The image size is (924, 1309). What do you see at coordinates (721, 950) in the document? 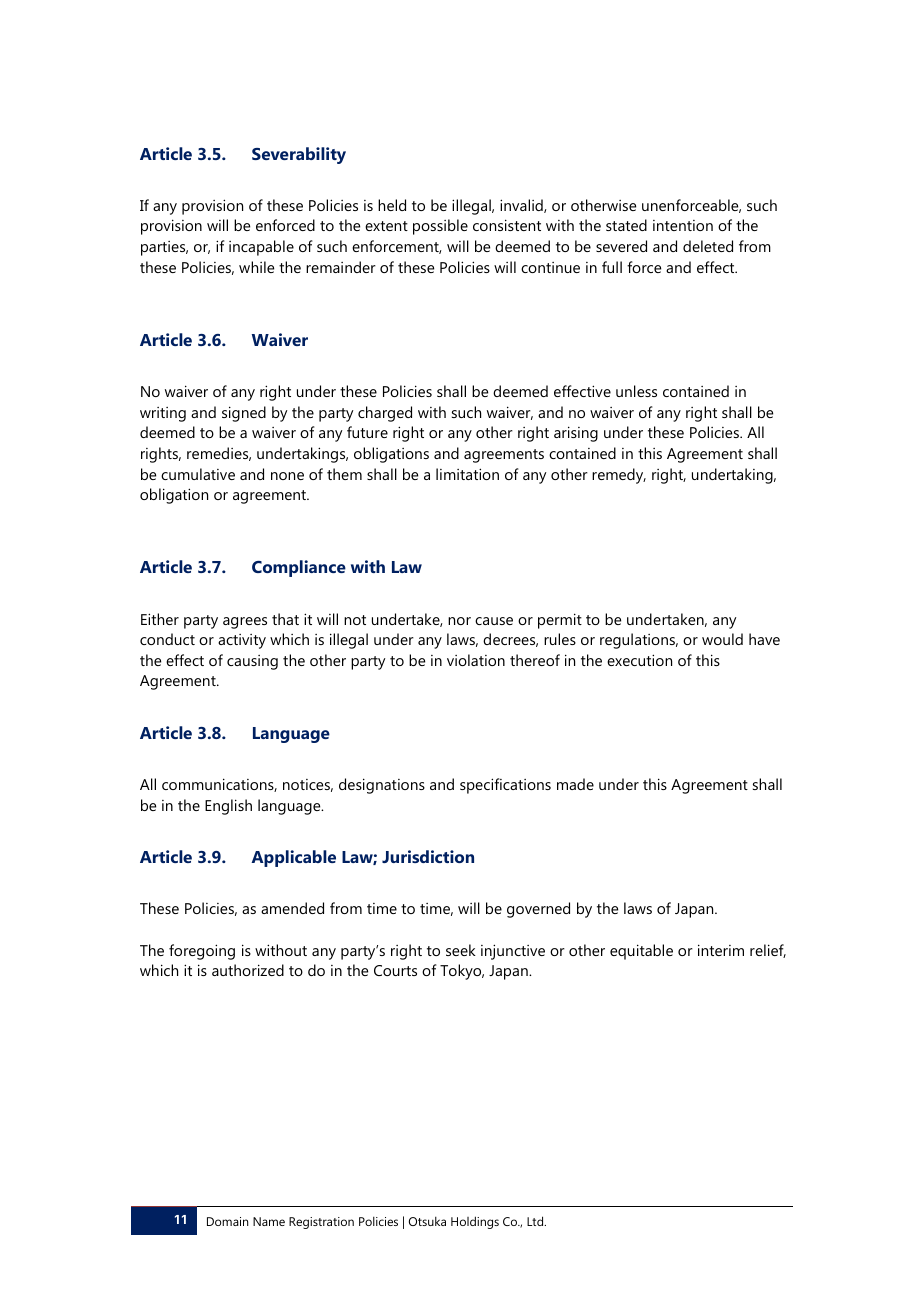
I see `interim` at bounding box center [721, 950].
